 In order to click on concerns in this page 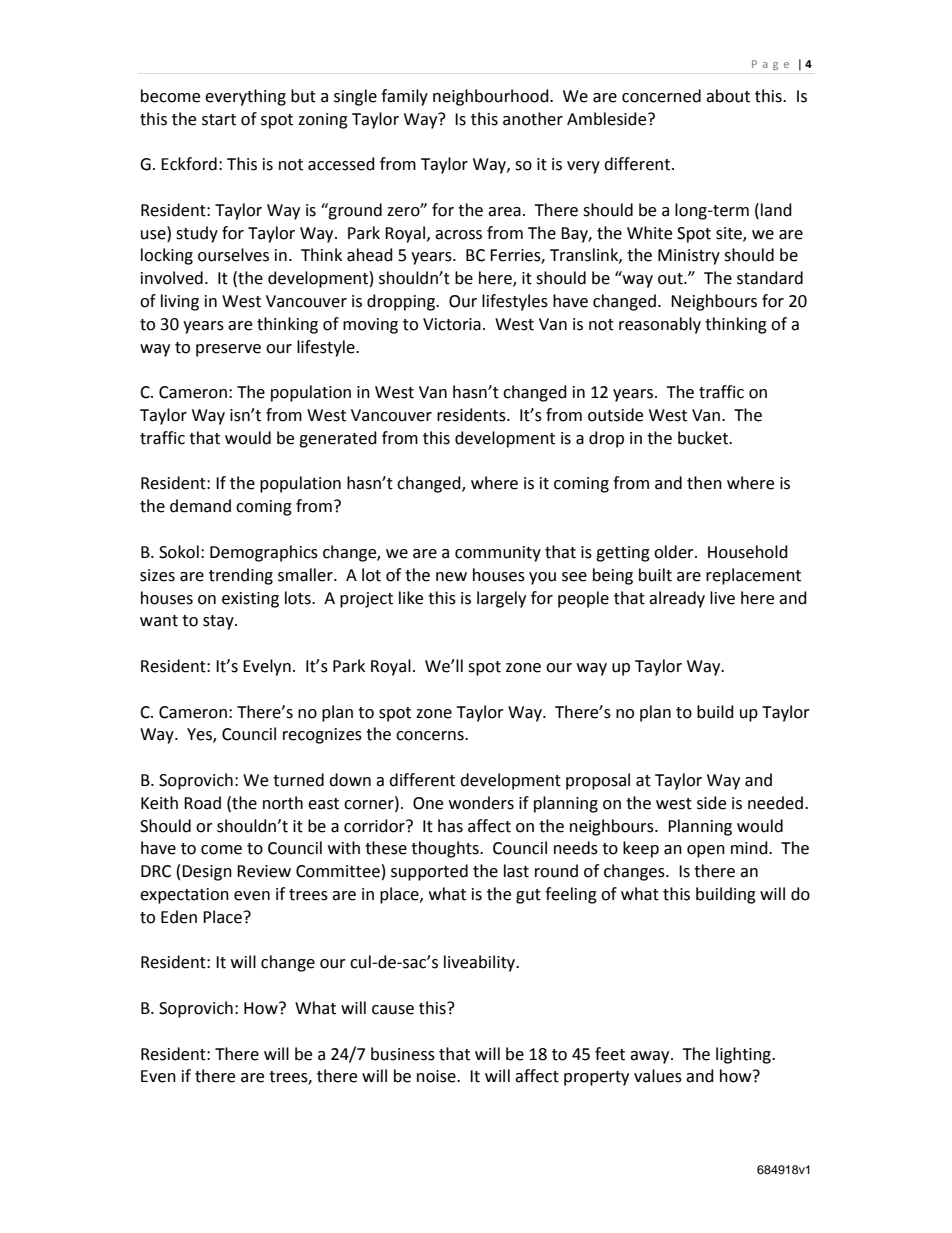, I will do `click(431, 736)`.
